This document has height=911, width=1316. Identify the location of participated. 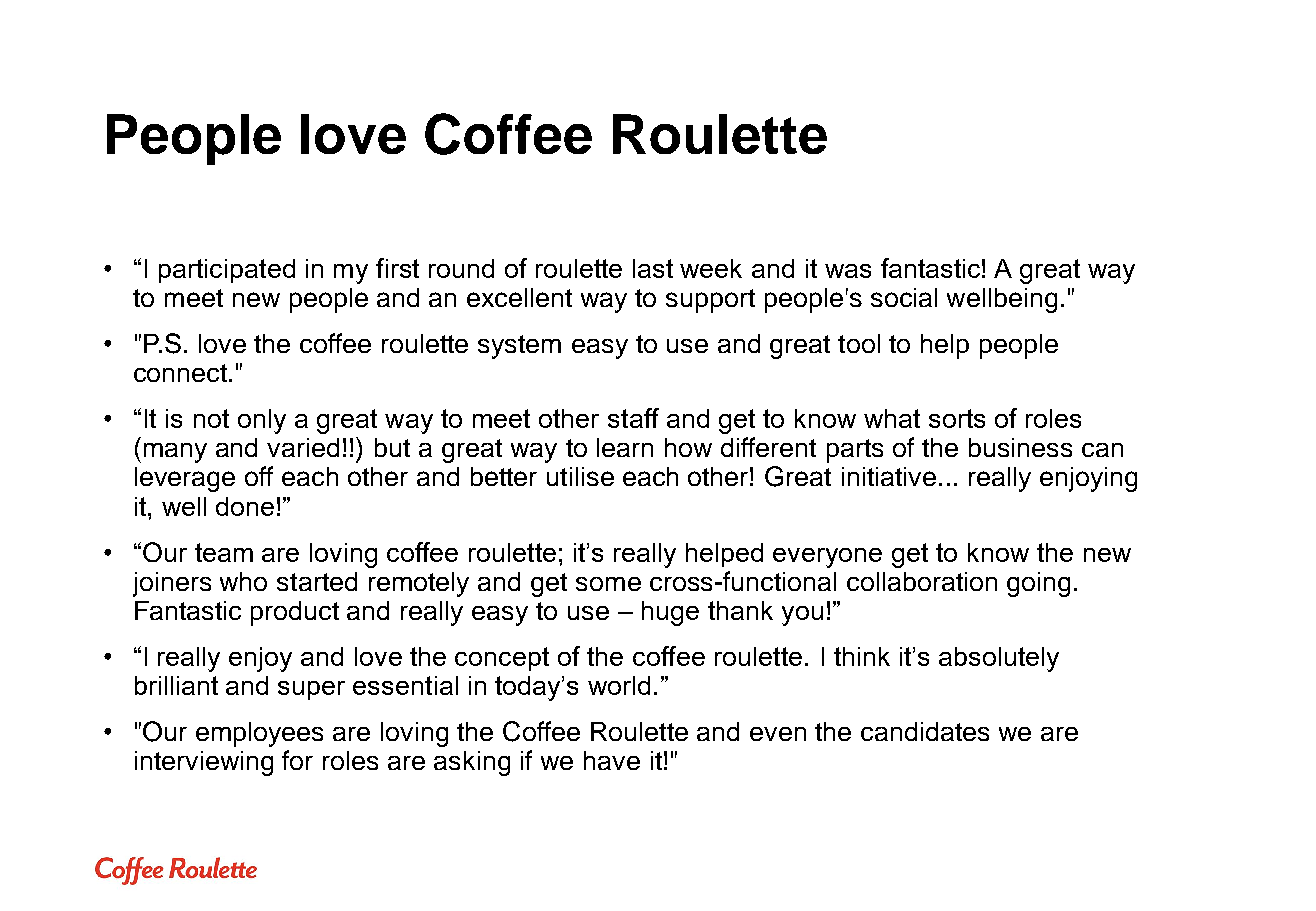
(227, 271).
